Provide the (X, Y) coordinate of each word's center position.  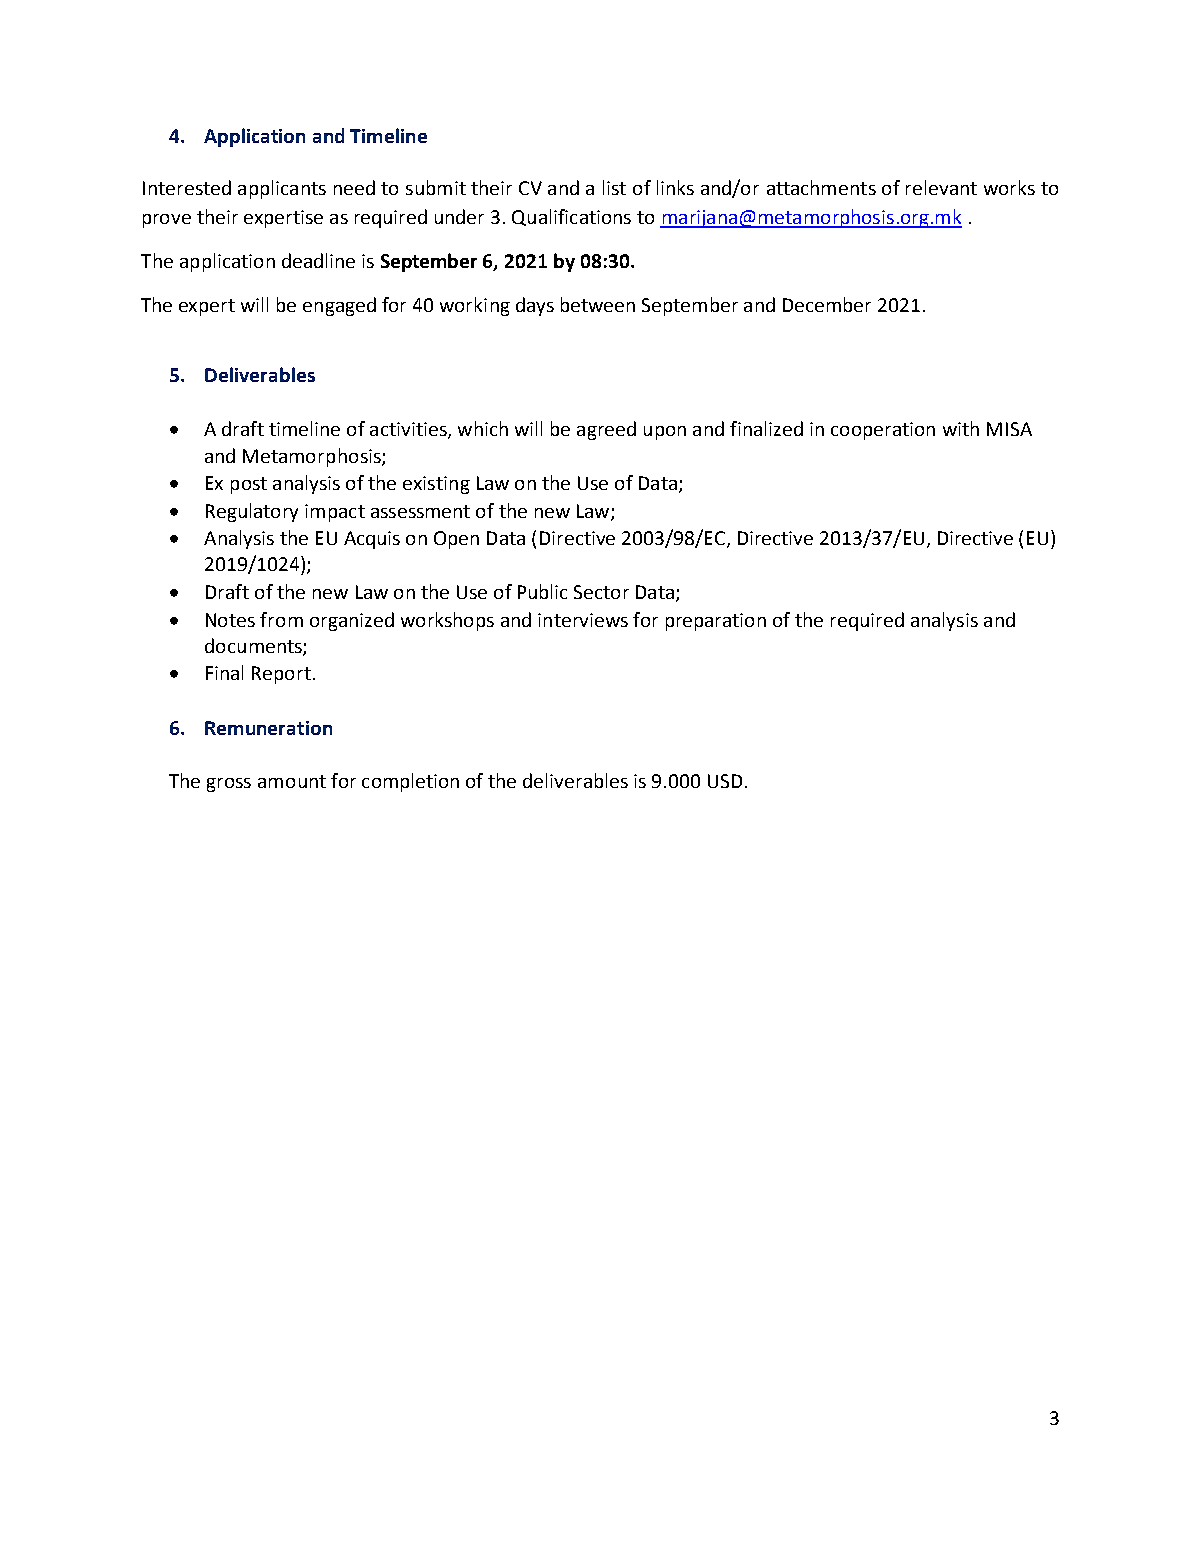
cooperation (883, 431)
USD (725, 781)
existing (436, 485)
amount (292, 781)
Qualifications (571, 217)
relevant (941, 187)
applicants (282, 189)
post (249, 485)
